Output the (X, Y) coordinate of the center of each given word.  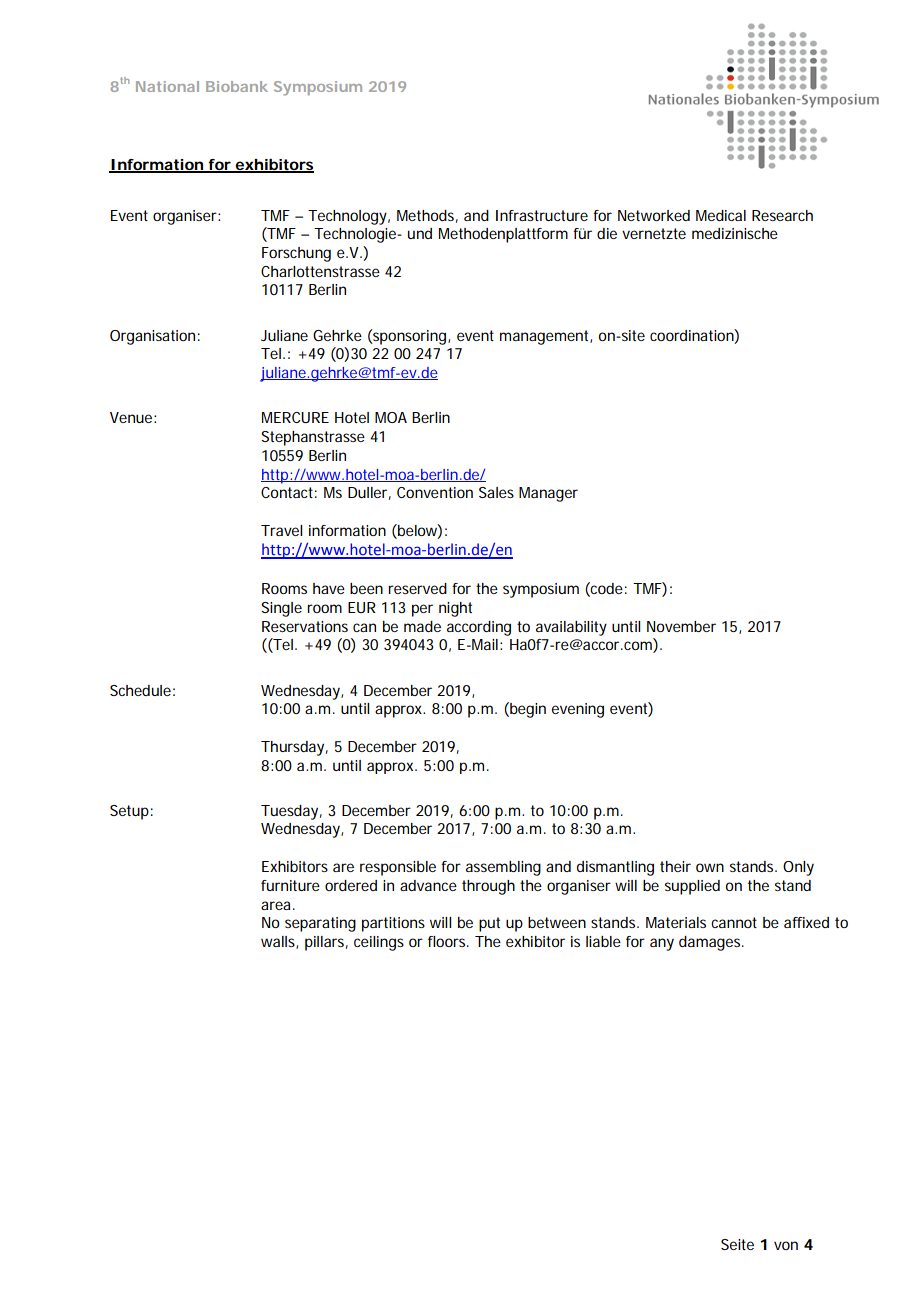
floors (448, 941)
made (422, 626)
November (681, 626)
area (275, 905)
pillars (326, 943)
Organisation (152, 337)
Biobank (237, 86)
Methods (427, 216)
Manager (548, 494)
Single (281, 609)
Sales (496, 492)
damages (711, 943)
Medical (721, 215)
